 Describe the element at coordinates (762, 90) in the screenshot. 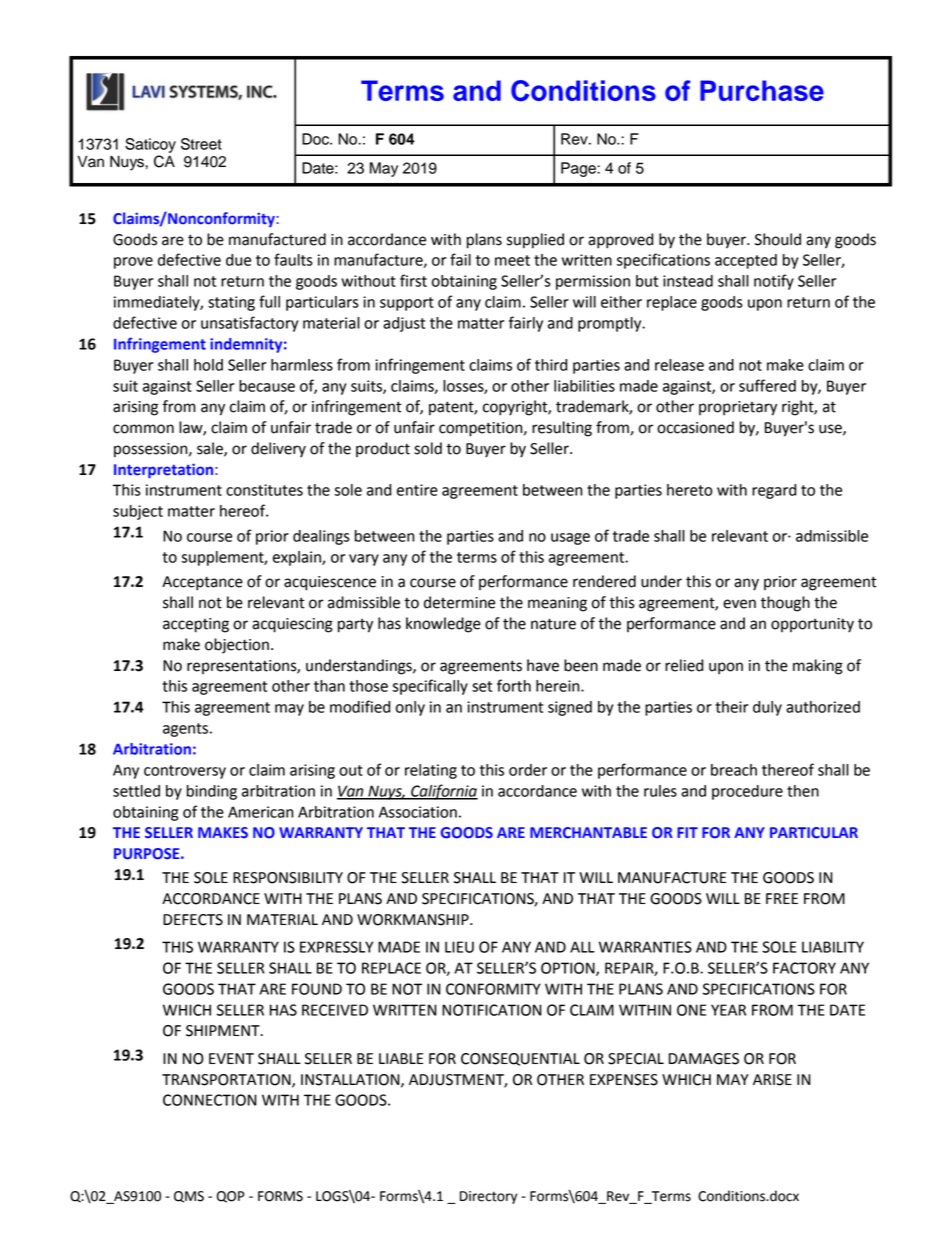

I see `Purchase` at that location.
